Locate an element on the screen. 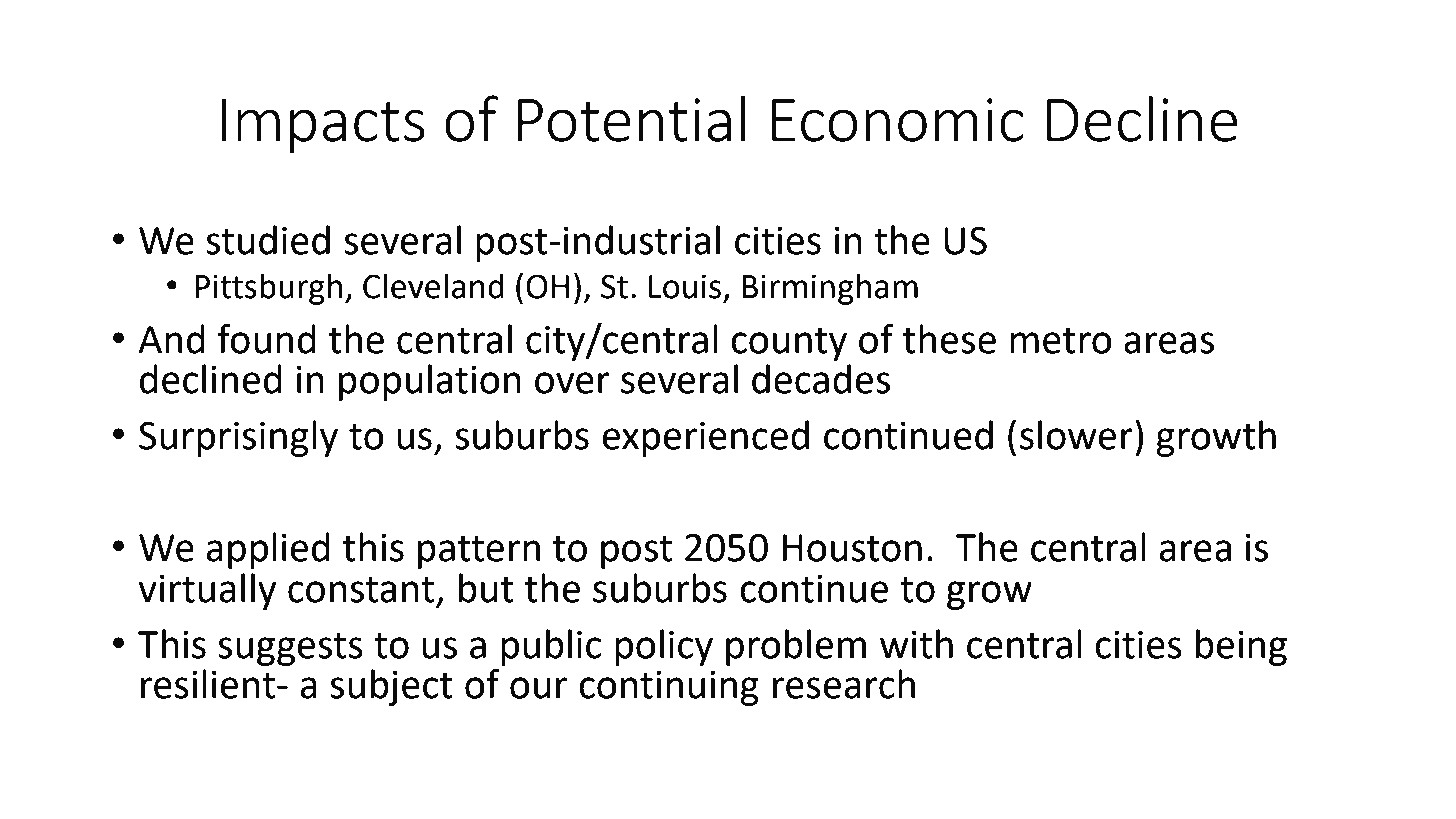  population is located at coordinates (430, 382).
